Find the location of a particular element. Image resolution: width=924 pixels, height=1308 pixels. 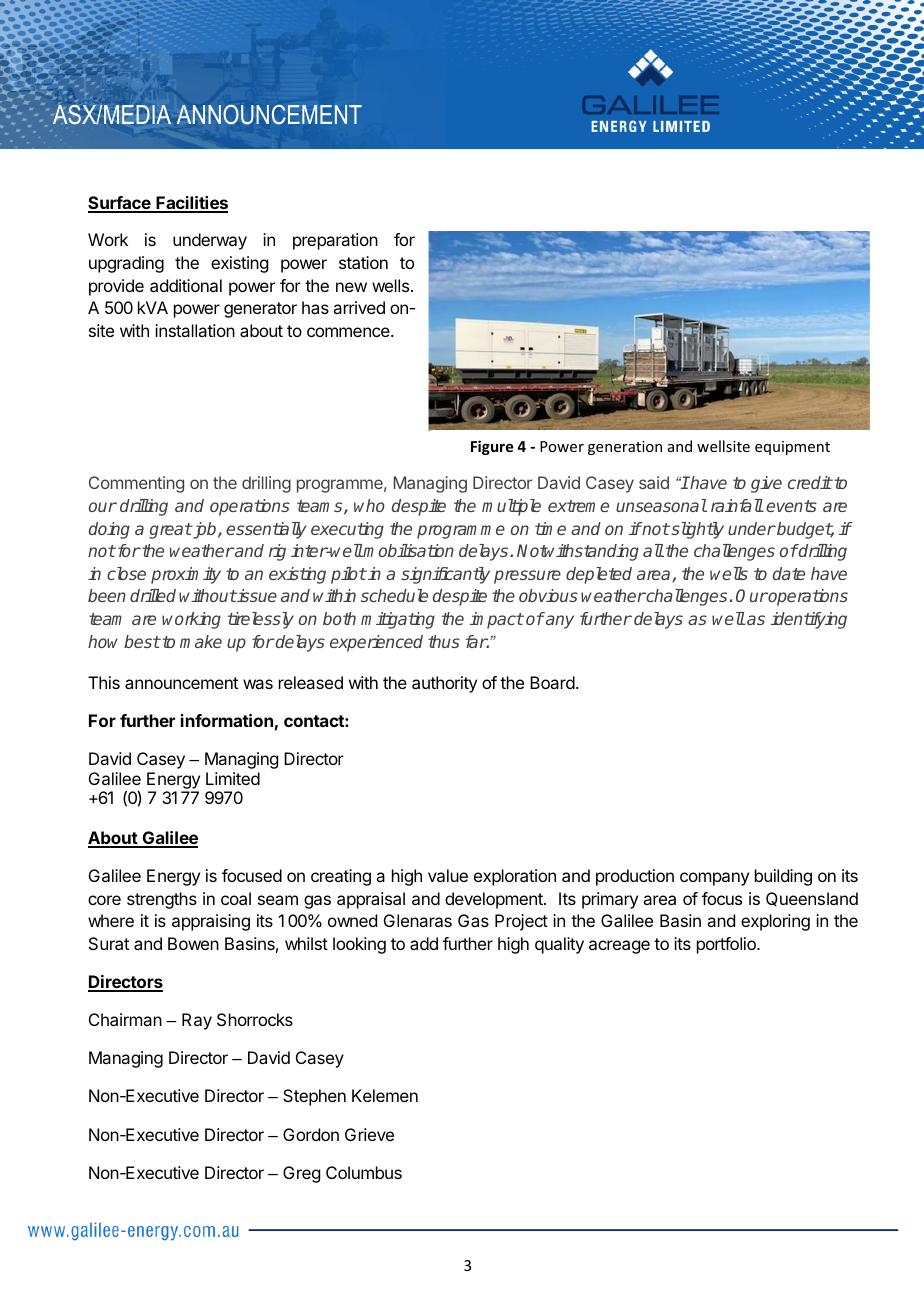

Facilities is located at coordinates (191, 204).
